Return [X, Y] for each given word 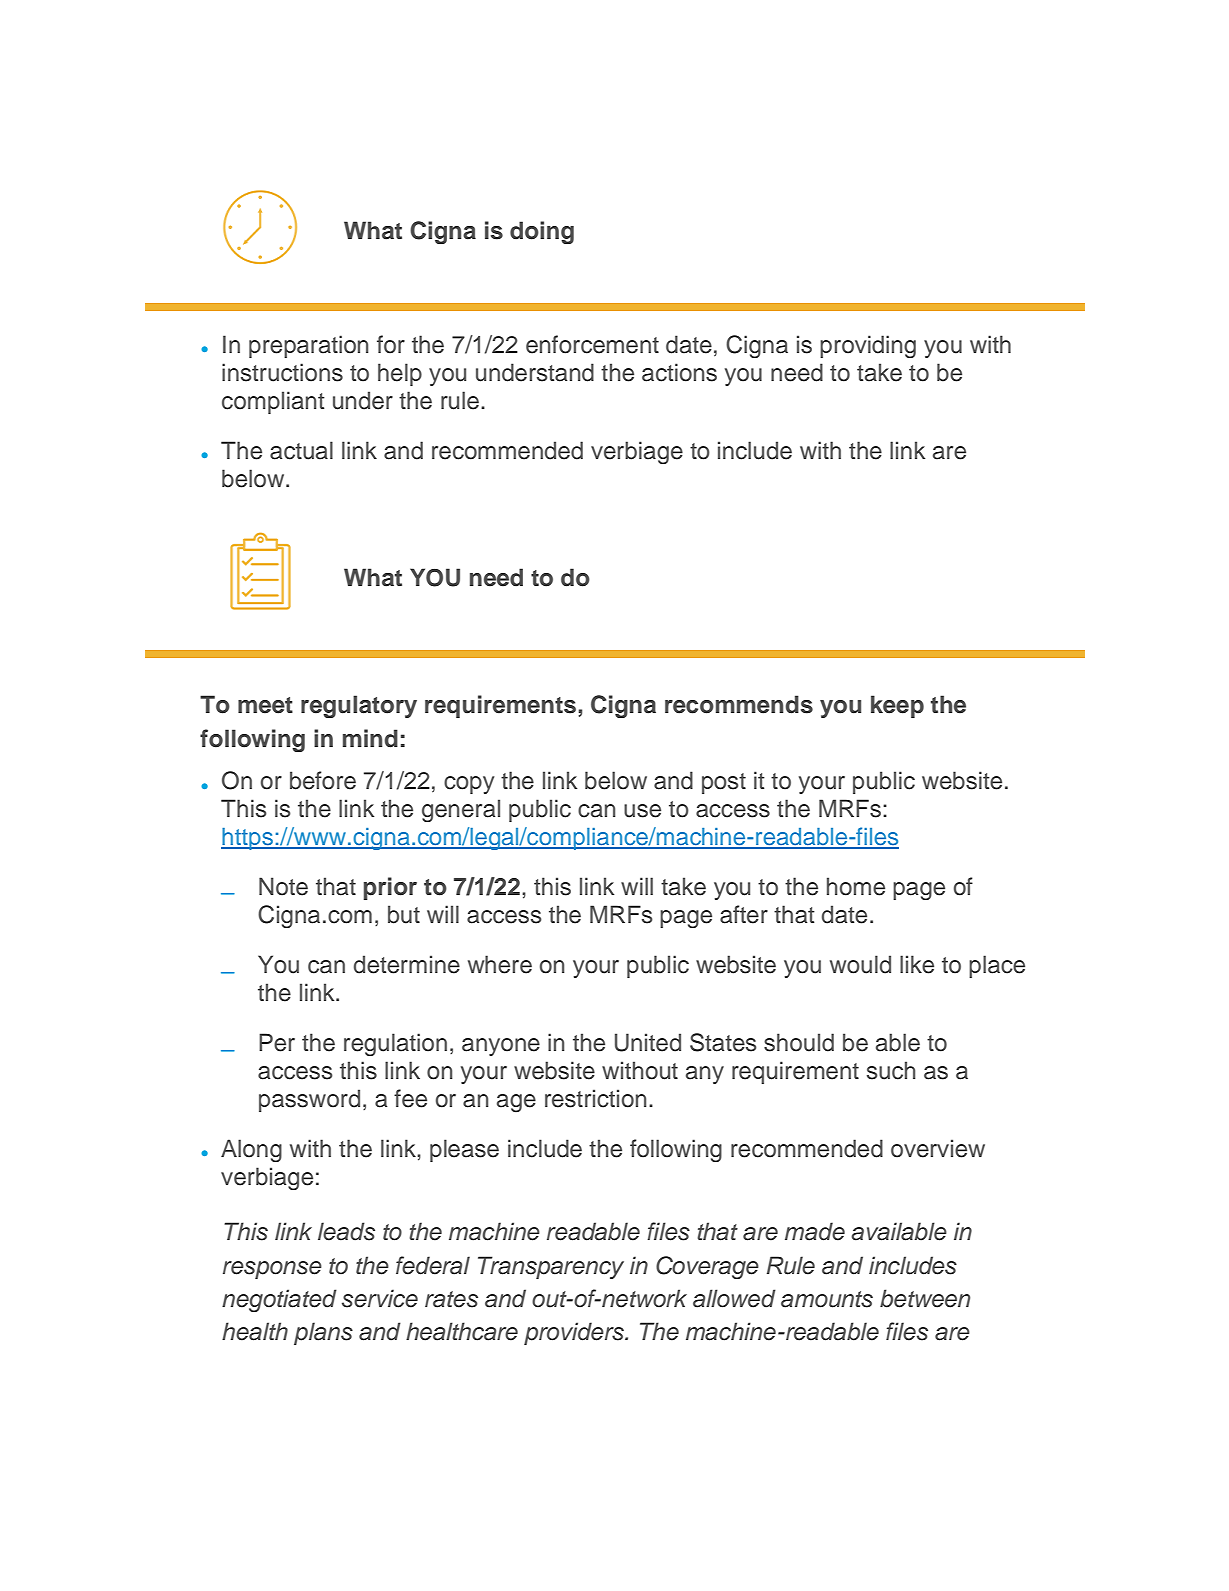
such [891, 1070]
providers [575, 1333]
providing [868, 346]
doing [542, 232]
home [856, 886]
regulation [395, 1044]
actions [679, 372]
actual [301, 450]
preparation [308, 346]
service [380, 1298]
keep [897, 706]
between [925, 1298]
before [323, 780]
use [642, 811]
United [648, 1042]
